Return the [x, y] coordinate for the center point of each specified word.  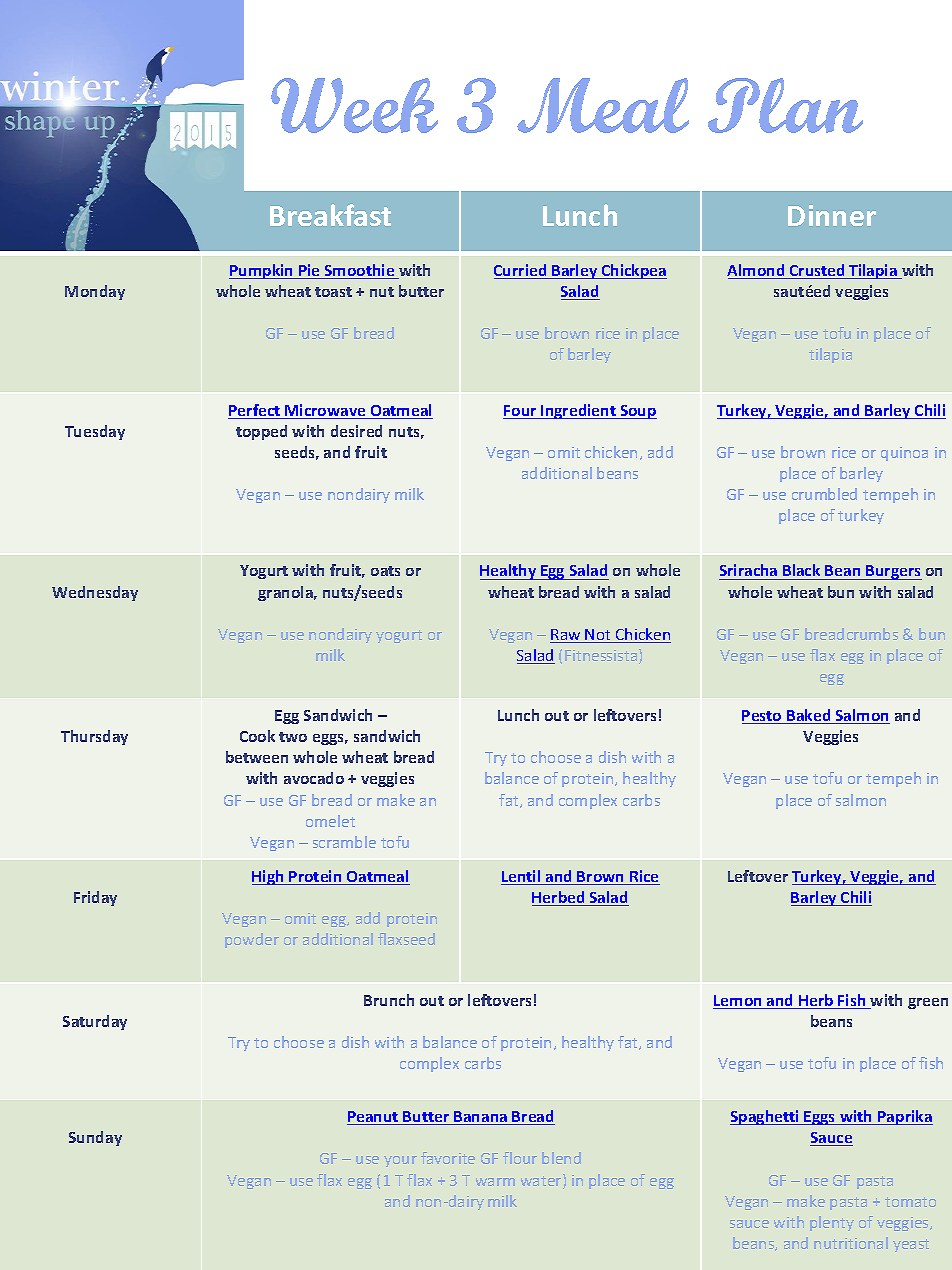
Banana [481, 1118]
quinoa [904, 454]
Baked [809, 716]
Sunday [95, 1138]
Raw [566, 636]
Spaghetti [766, 1117]
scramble [344, 842]
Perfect [255, 411]
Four [521, 412]
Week [354, 105]
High [269, 877]
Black [802, 572]
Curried [521, 271]
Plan [785, 105]
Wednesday [95, 593]
